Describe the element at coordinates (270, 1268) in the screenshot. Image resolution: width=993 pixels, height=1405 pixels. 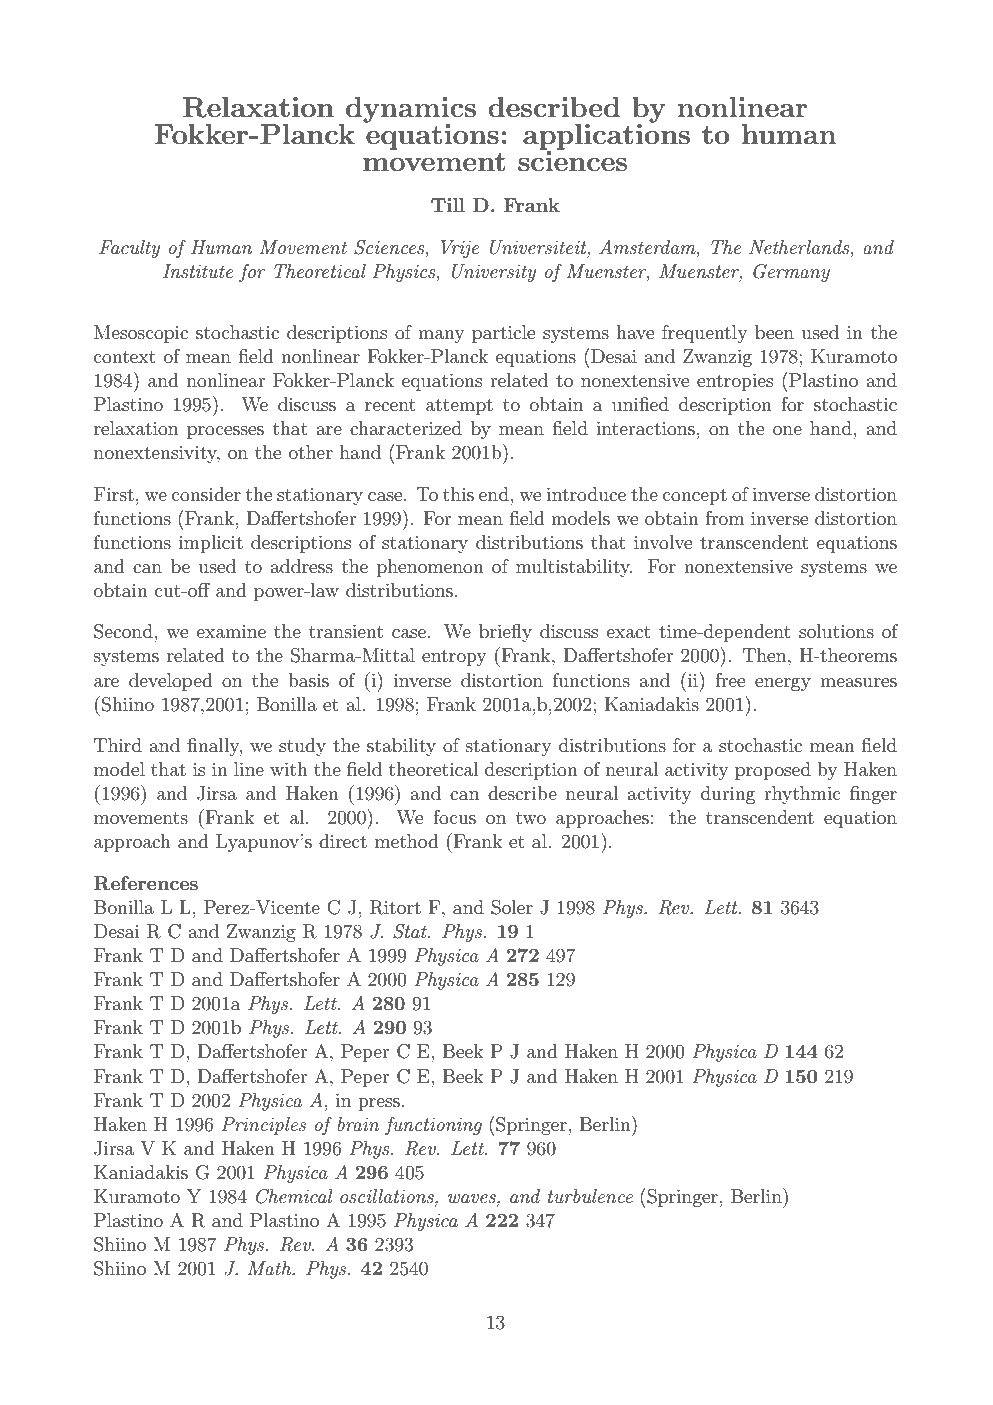
I see `Math` at that location.
